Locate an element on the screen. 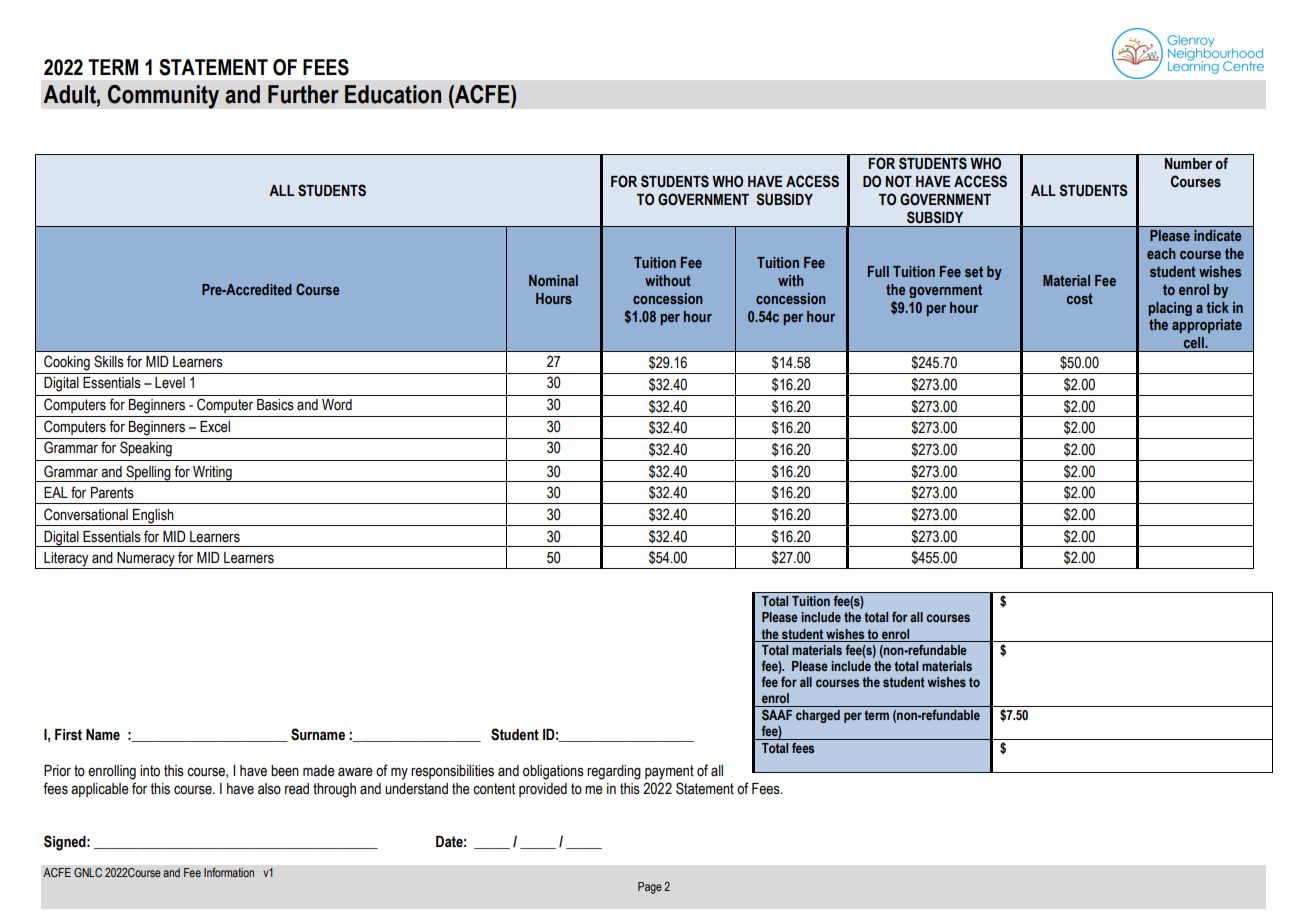  Page is located at coordinates (650, 888).
